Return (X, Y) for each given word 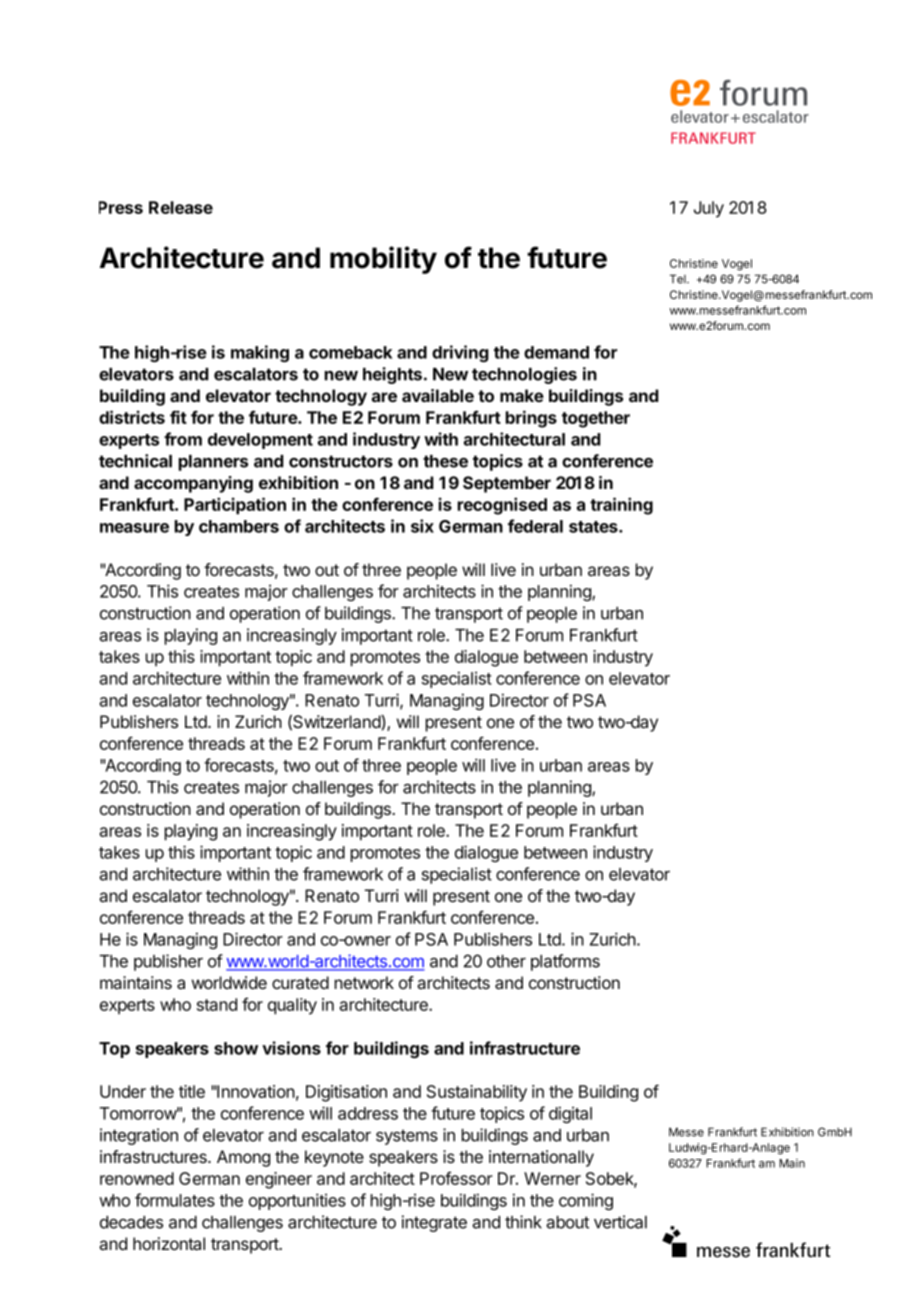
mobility (383, 260)
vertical (620, 1222)
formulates (175, 1200)
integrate (434, 1223)
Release (181, 207)
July (709, 209)
